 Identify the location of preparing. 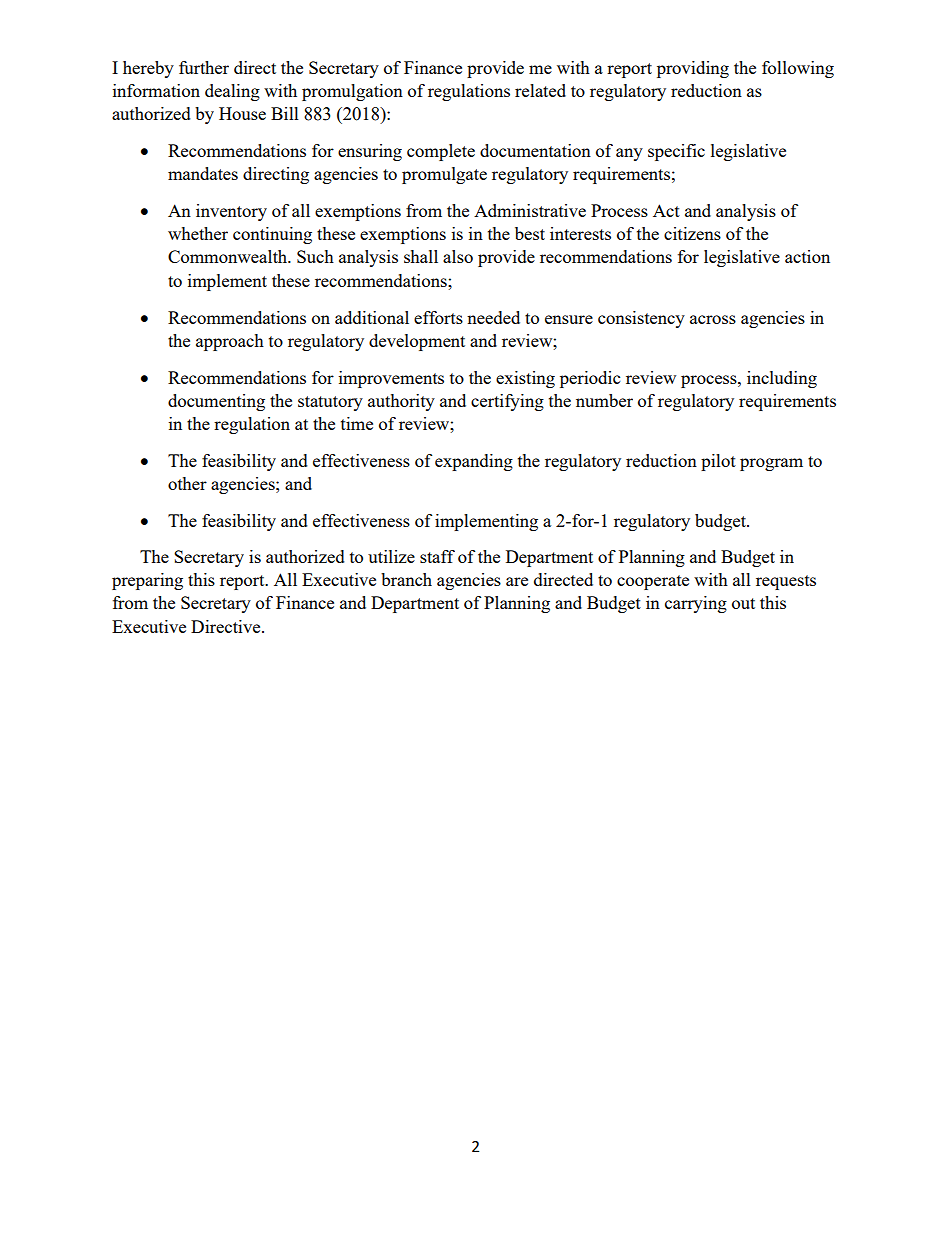
(147, 581).
